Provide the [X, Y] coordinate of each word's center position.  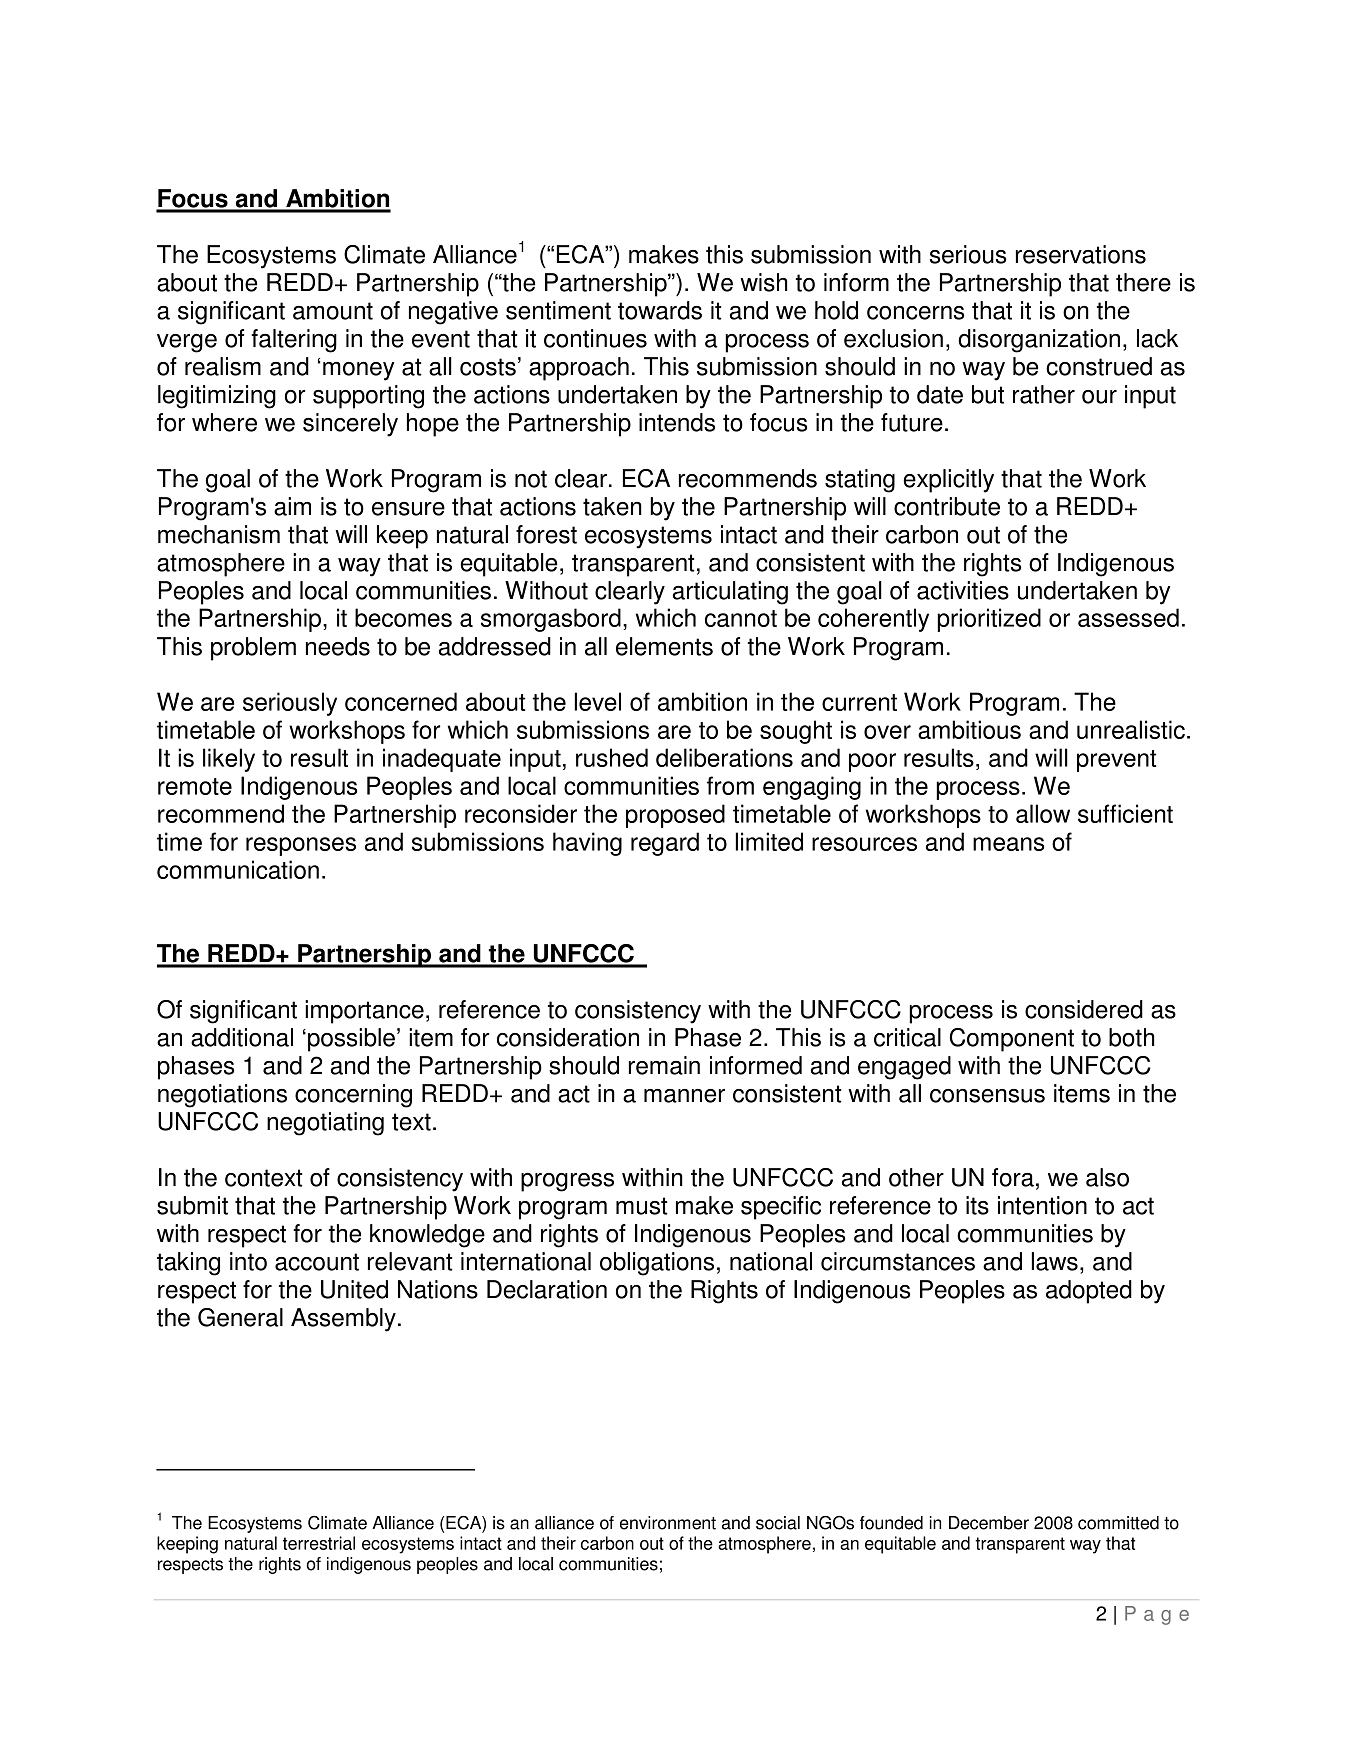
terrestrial [319, 1543]
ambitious [969, 729]
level [597, 701]
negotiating [325, 1124]
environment [668, 1523]
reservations [1081, 254]
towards [660, 310]
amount [333, 311]
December [989, 1523]
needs [338, 646]
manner [684, 1096]
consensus [987, 1096]
